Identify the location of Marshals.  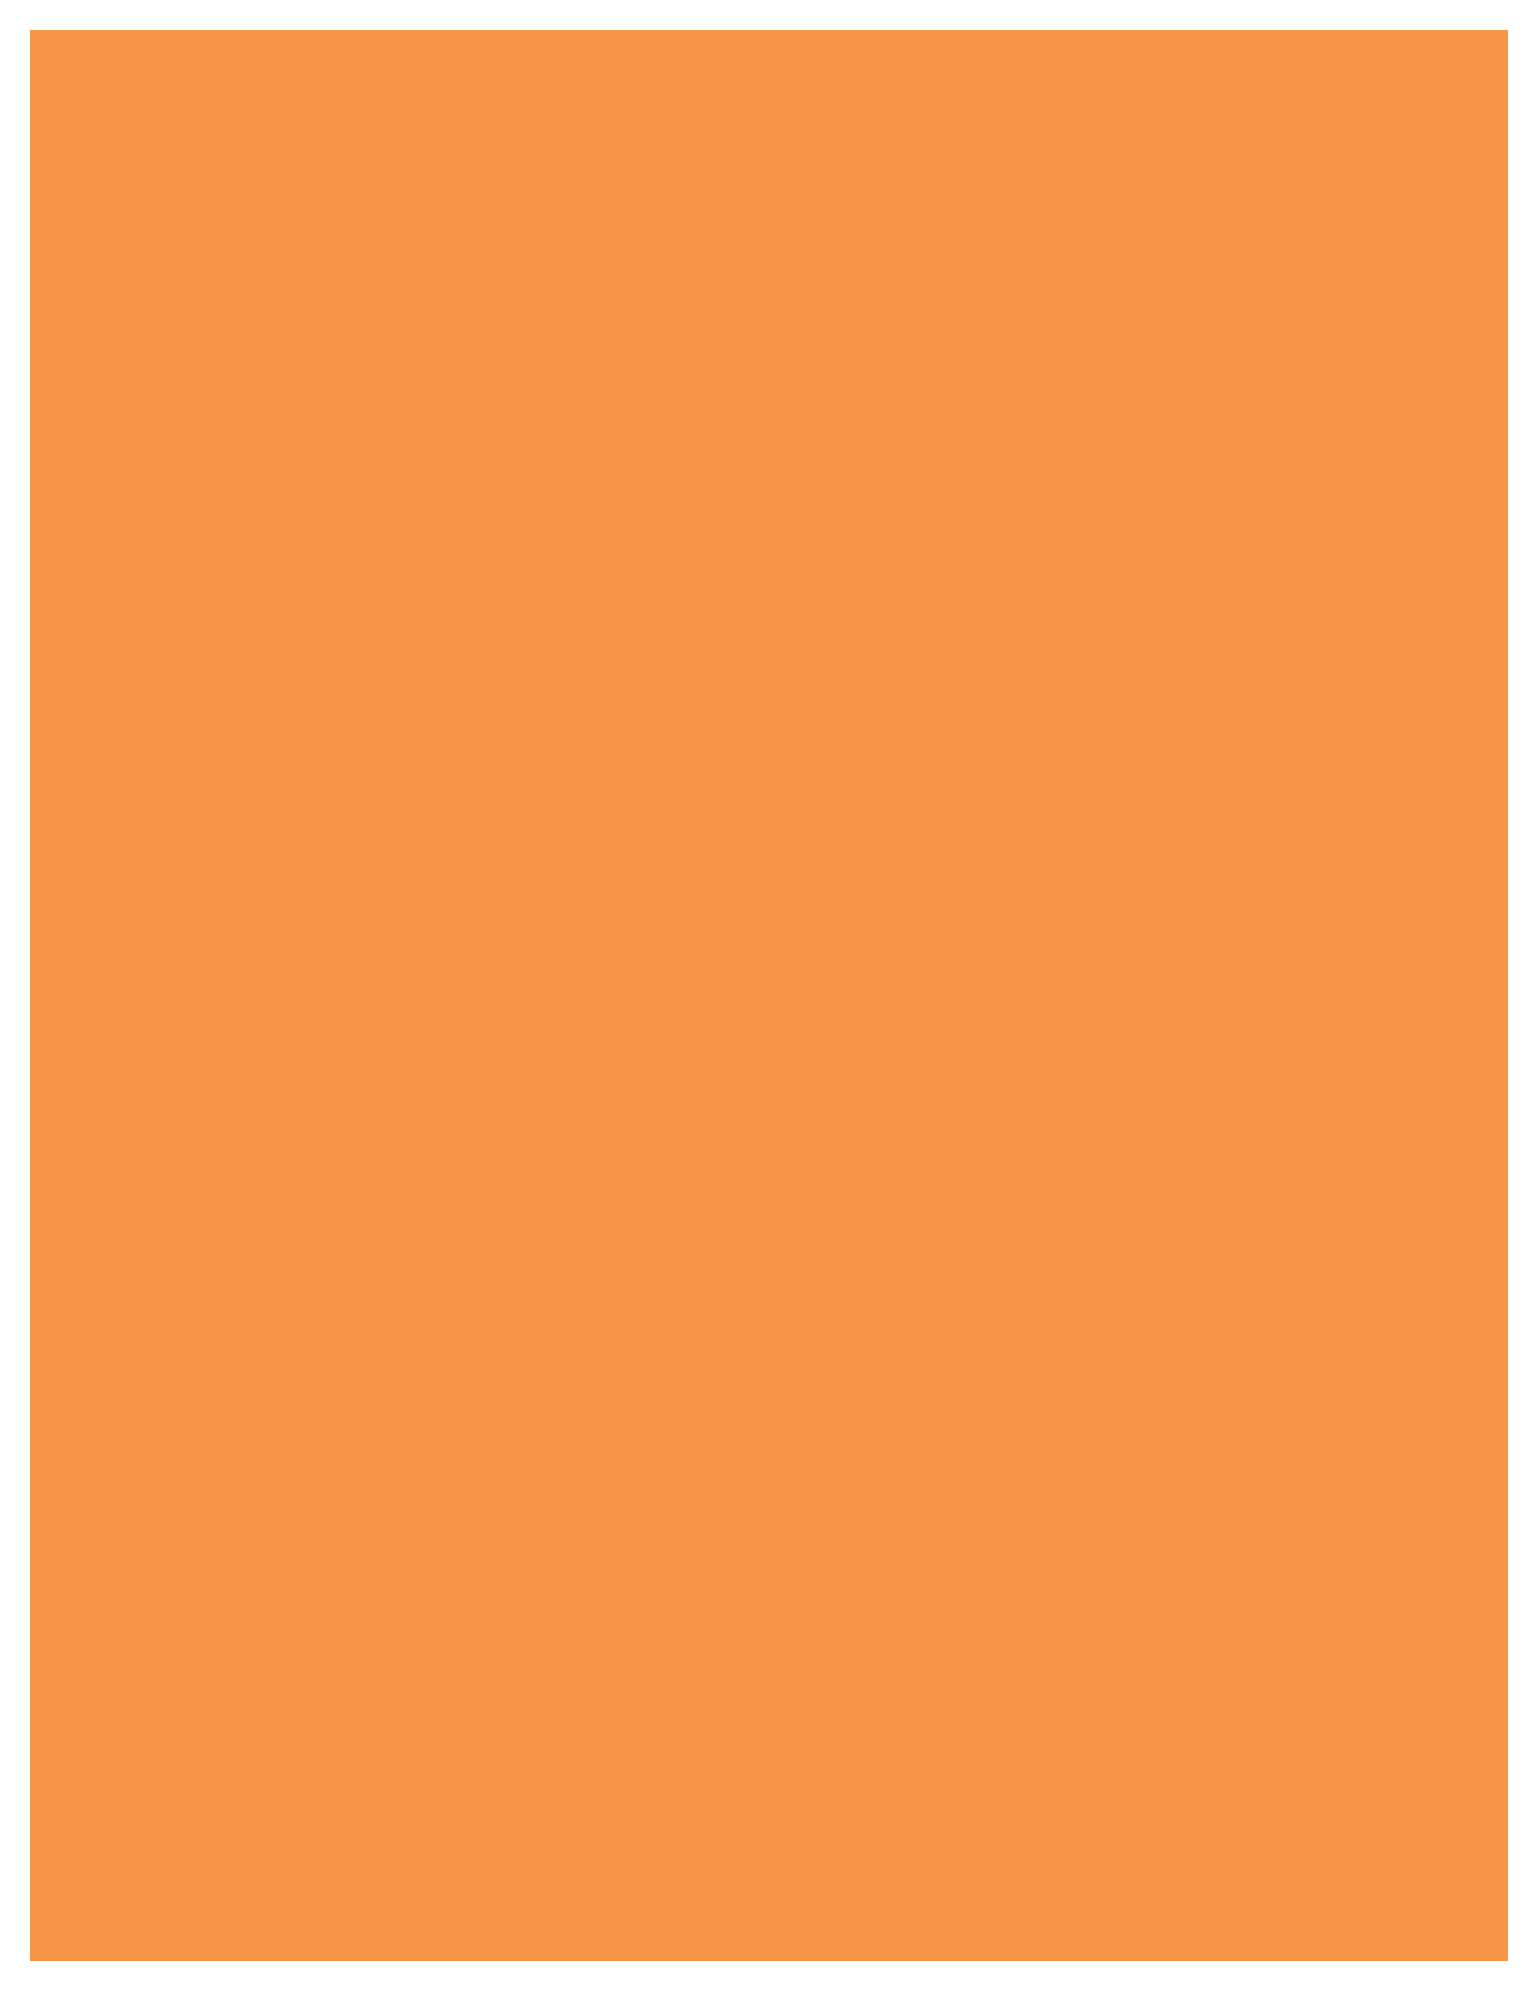
(308, 928).
